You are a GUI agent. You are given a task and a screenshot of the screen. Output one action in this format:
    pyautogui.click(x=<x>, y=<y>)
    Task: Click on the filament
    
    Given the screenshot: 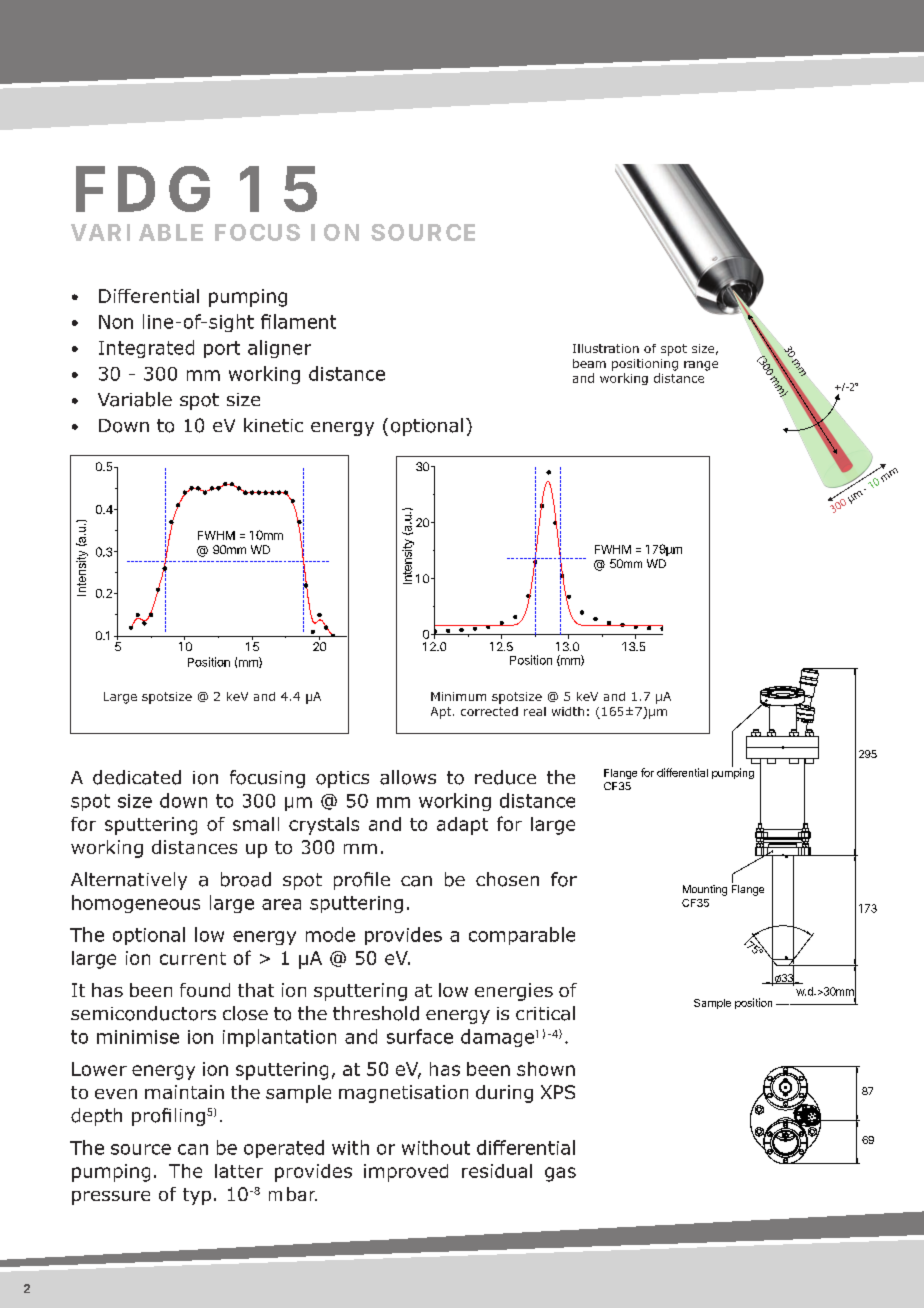 What is the action you would take?
    pyautogui.click(x=298, y=321)
